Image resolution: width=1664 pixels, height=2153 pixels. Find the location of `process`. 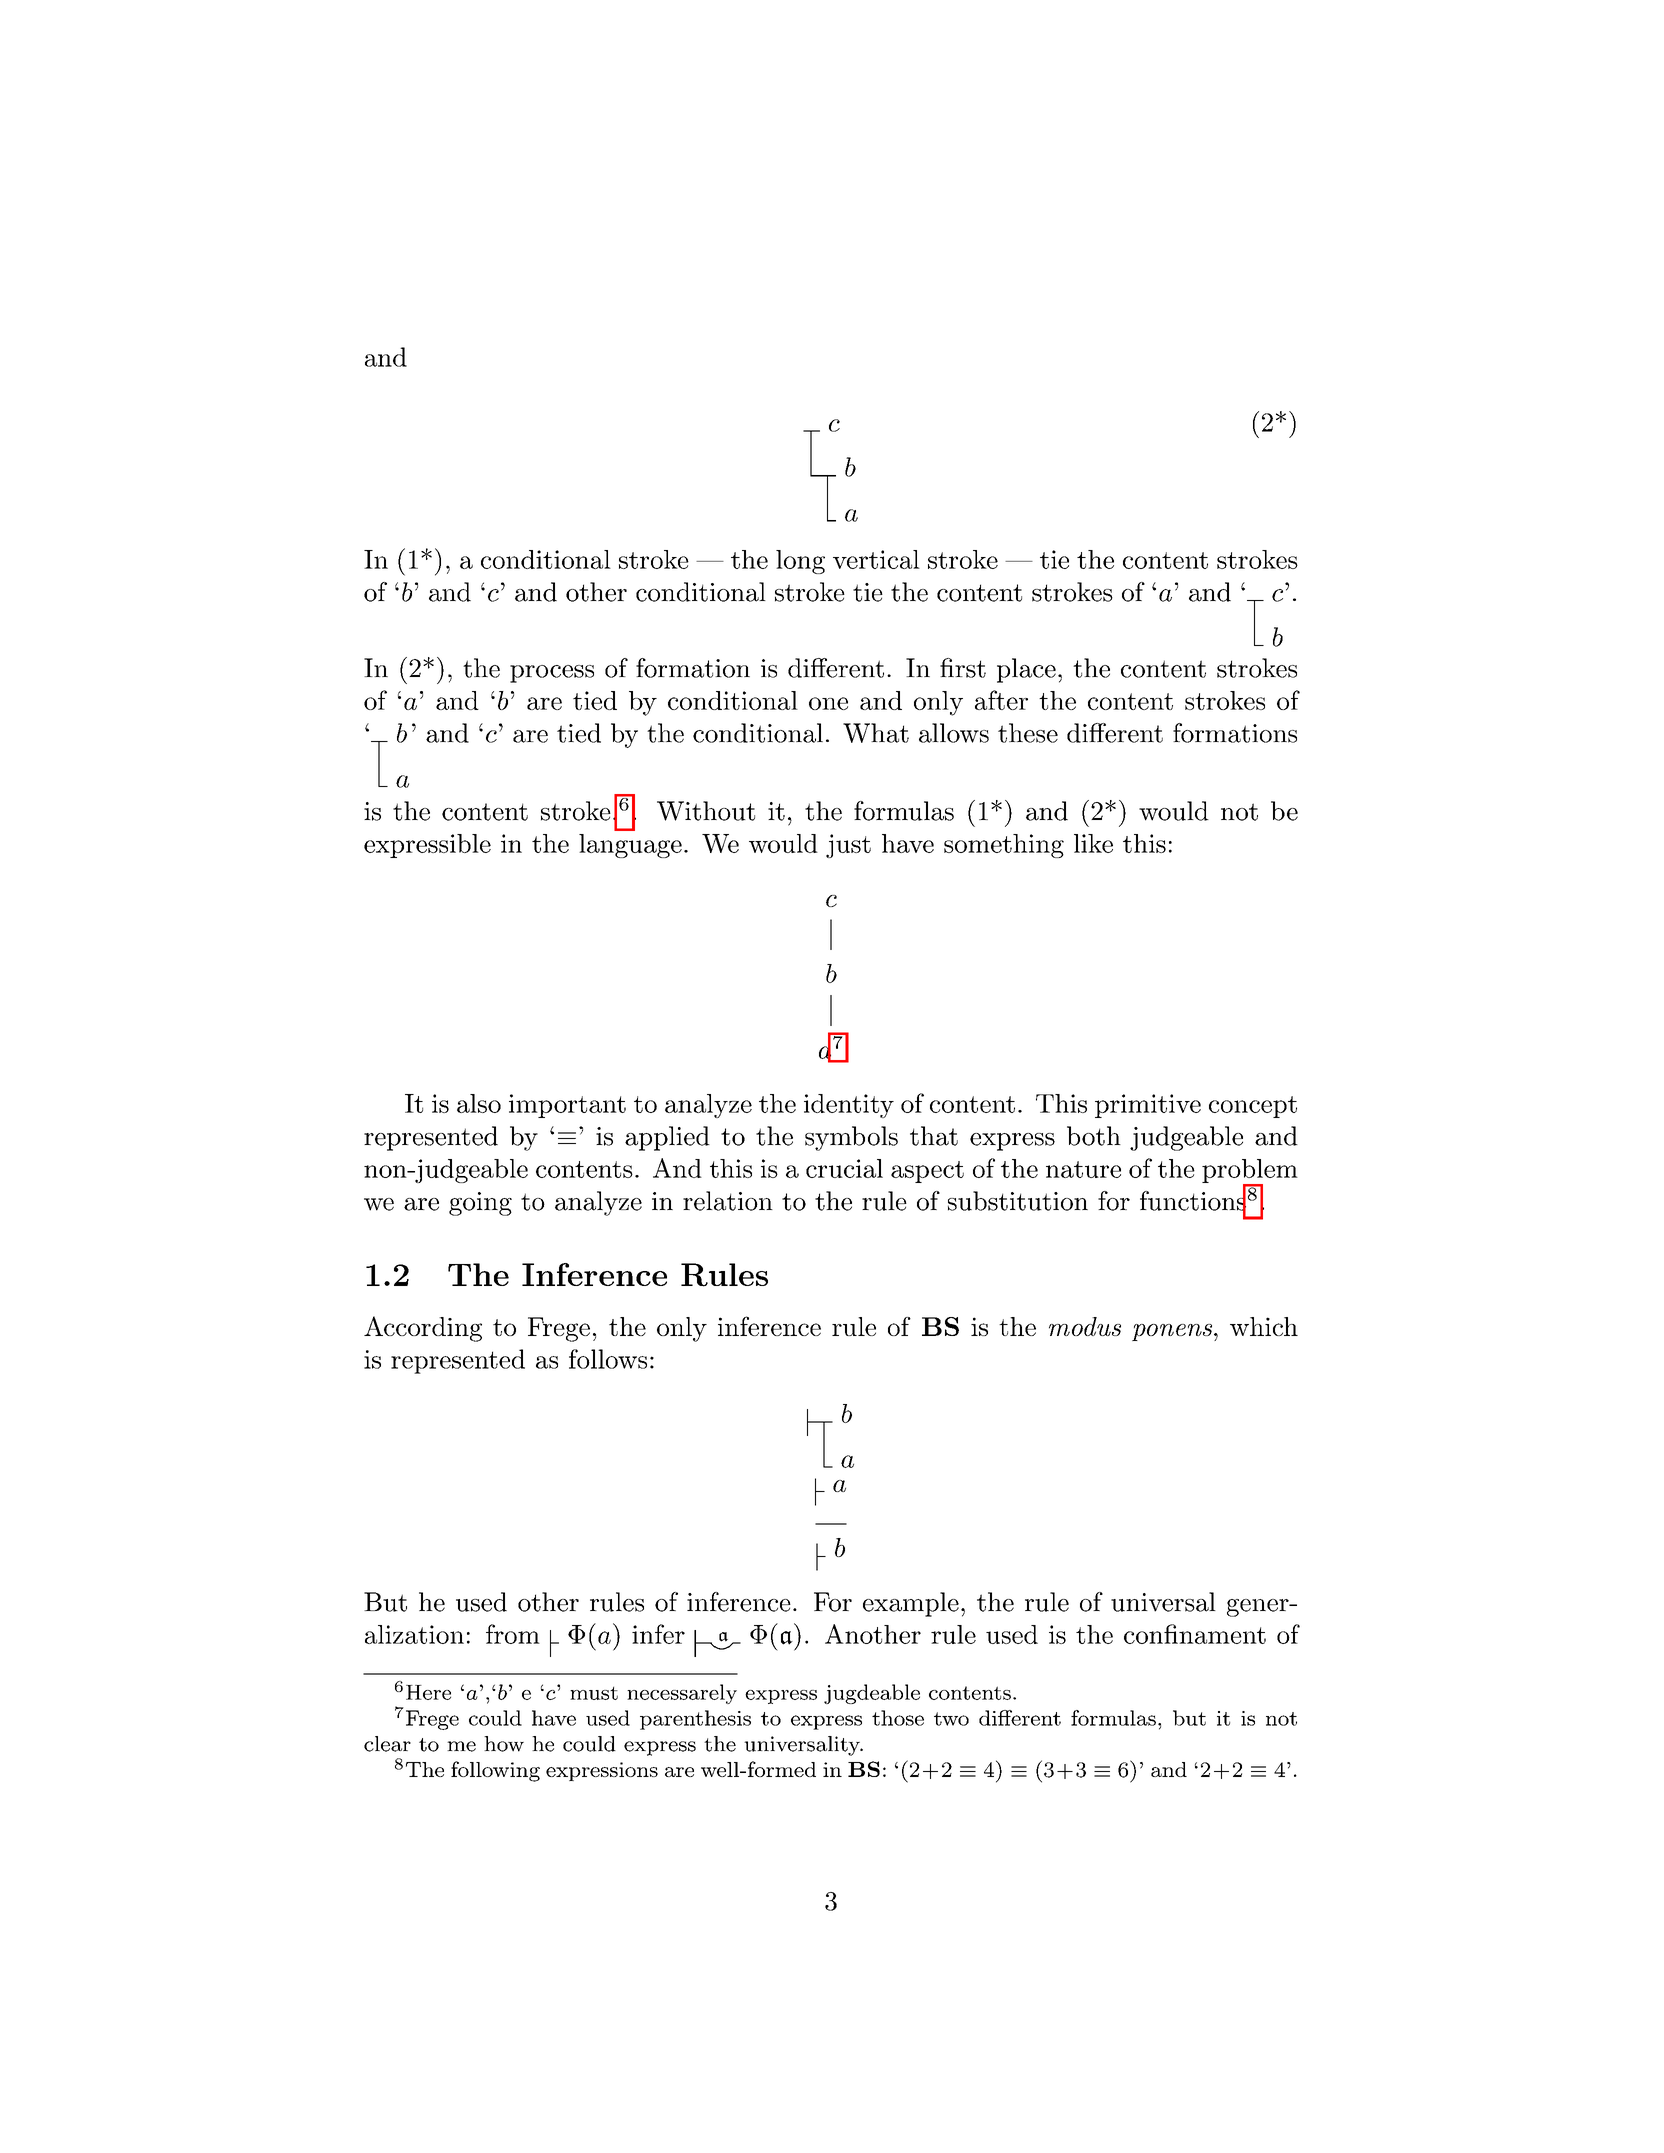

process is located at coordinates (552, 674).
